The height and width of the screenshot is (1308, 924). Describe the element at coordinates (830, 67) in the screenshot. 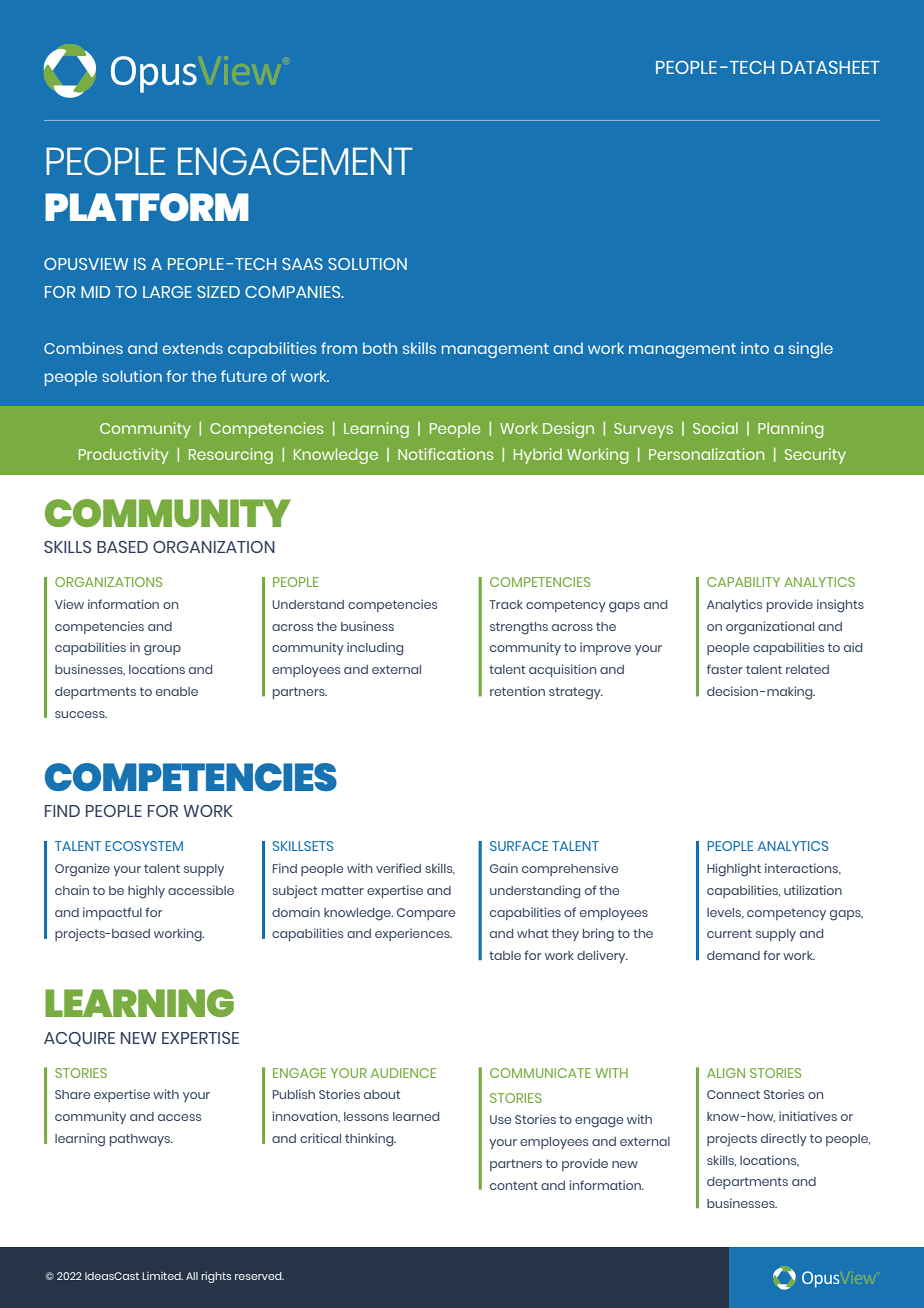

I see `DATASHEET` at that location.
